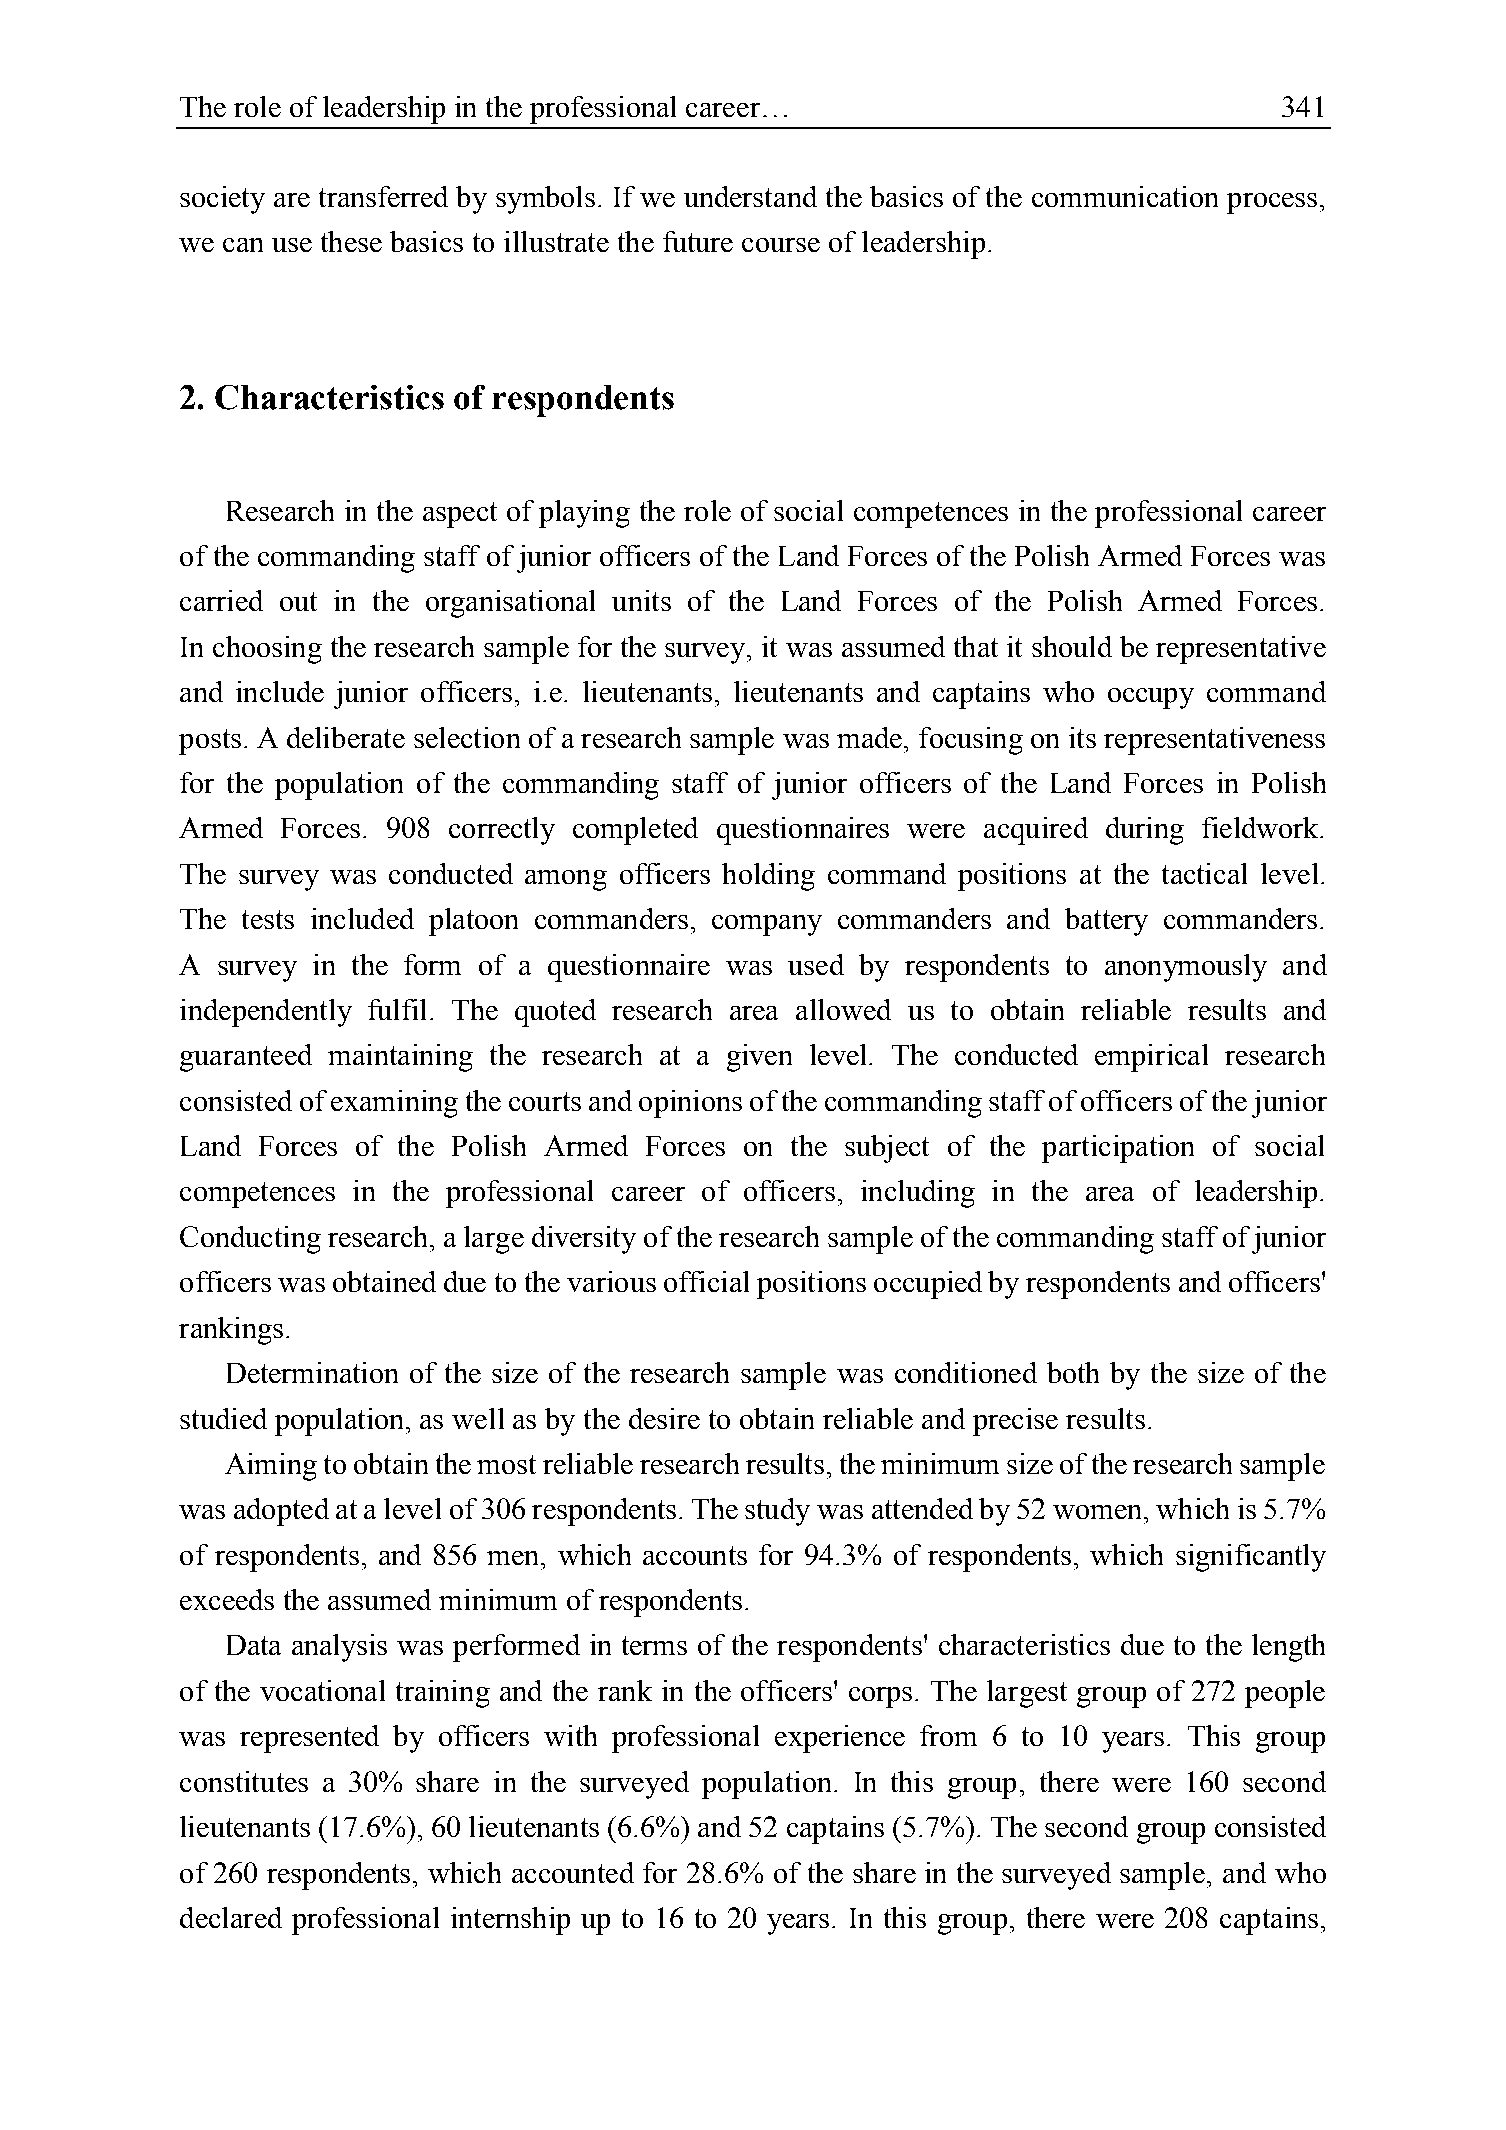 Image resolution: width=1506 pixels, height=2130 pixels. What do you see at coordinates (1125, 196) in the screenshot?
I see `communication` at bounding box center [1125, 196].
